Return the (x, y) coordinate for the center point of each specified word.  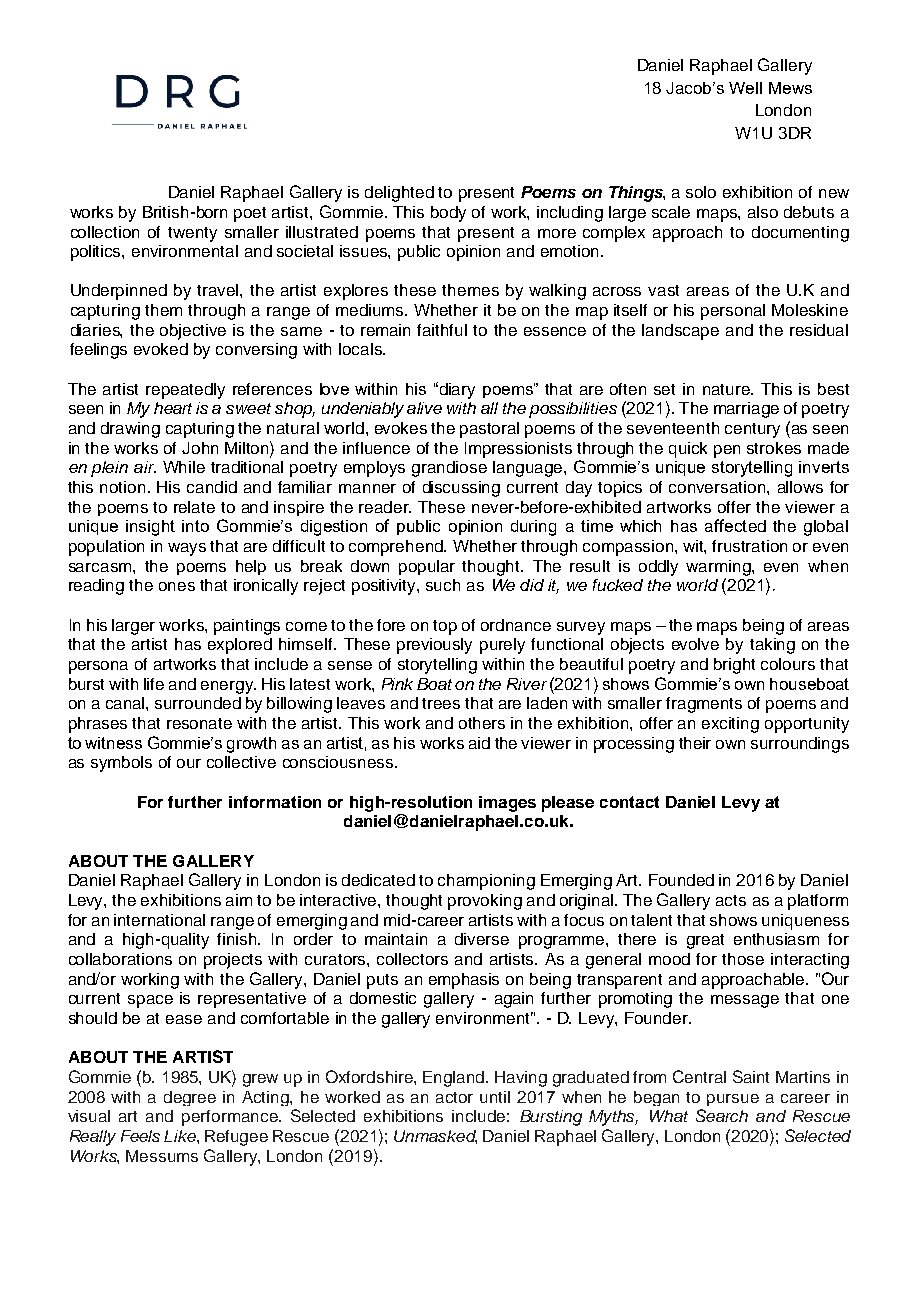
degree (190, 1098)
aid (479, 743)
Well (745, 88)
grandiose (449, 469)
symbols (121, 764)
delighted (399, 194)
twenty (192, 234)
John (200, 448)
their (695, 743)
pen (727, 451)
